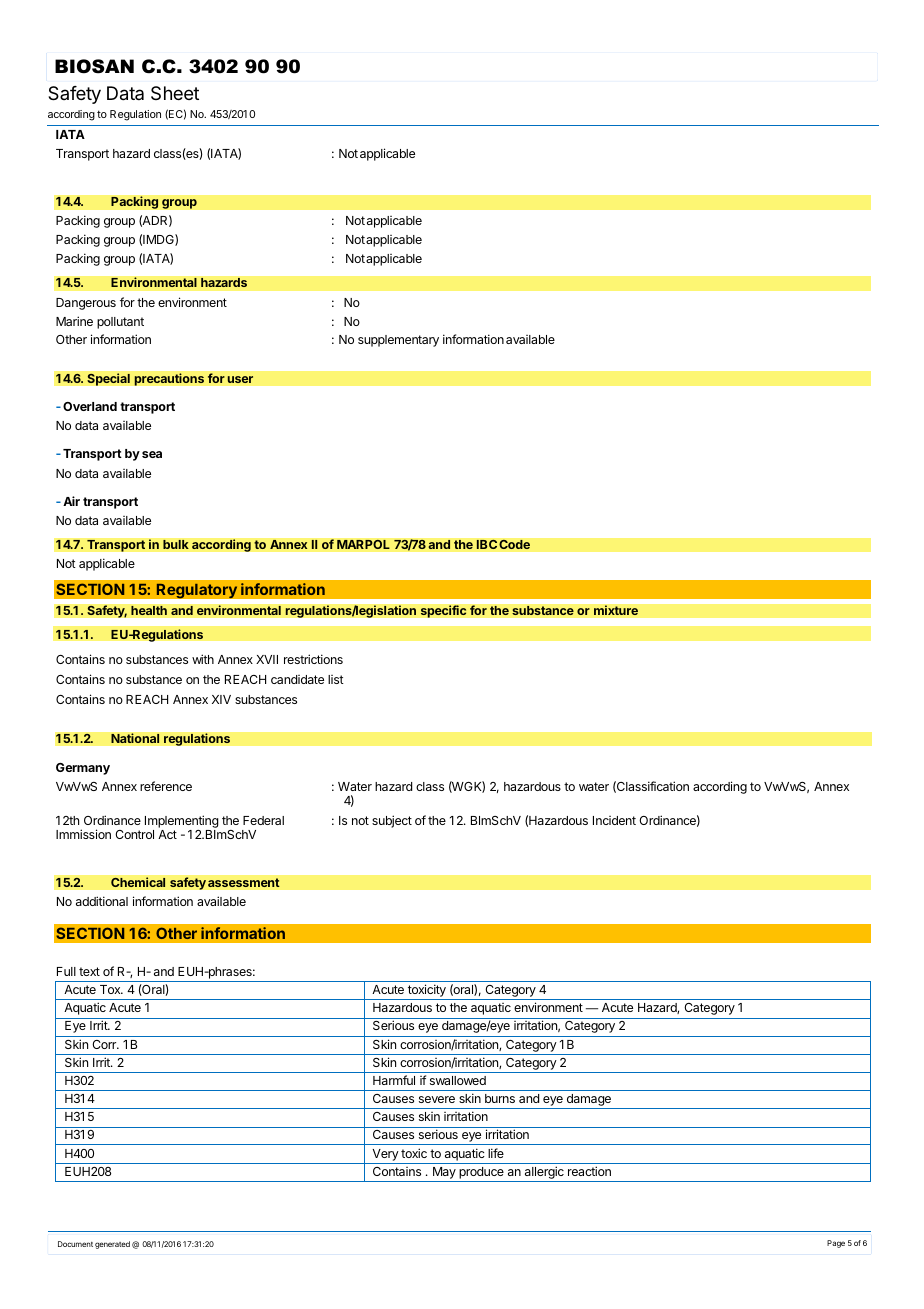  What do you see at coordinates (336, 679) in the document?
I see `list` at bounding box center [336, 679].
